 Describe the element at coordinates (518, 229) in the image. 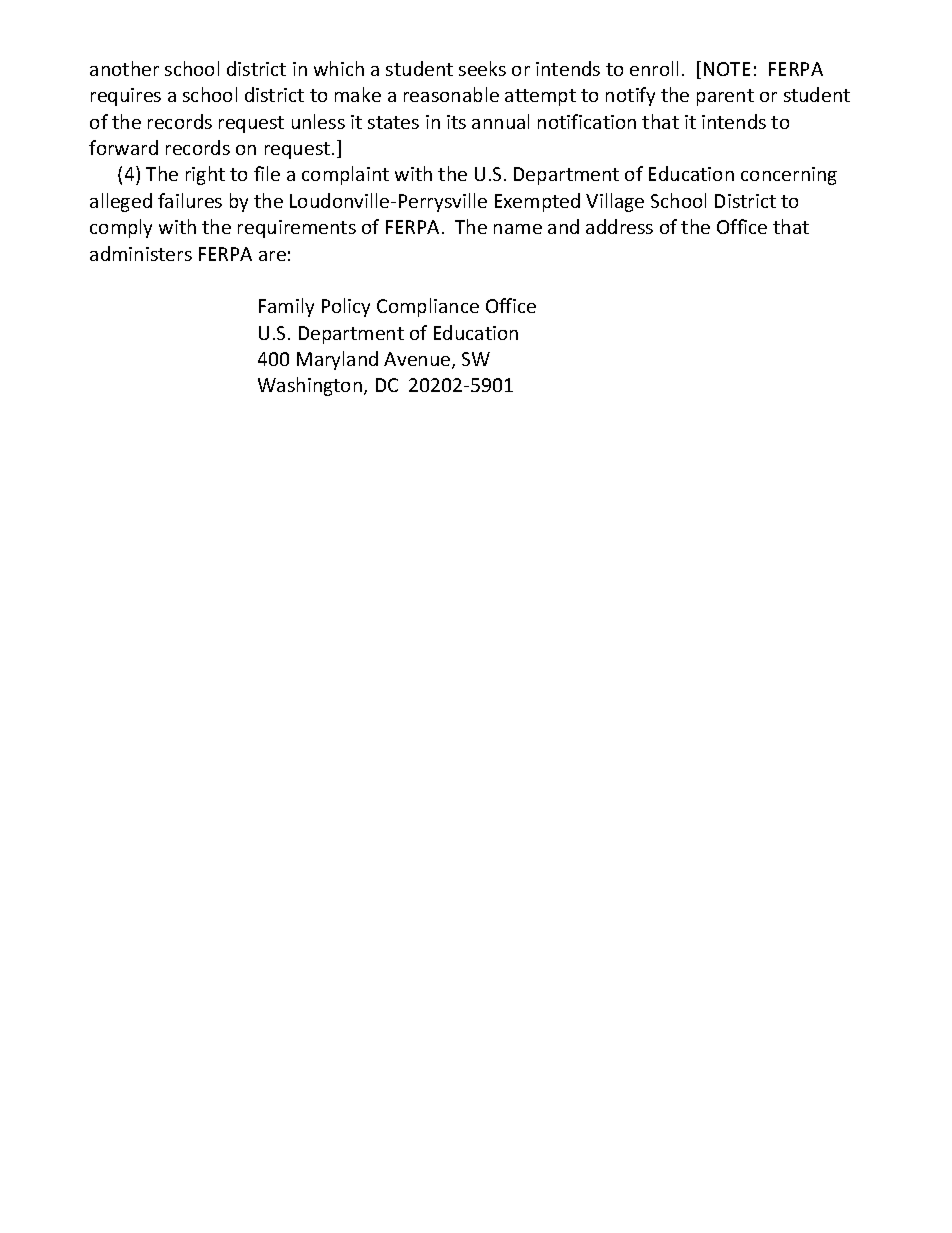

I see `name` at that location.
